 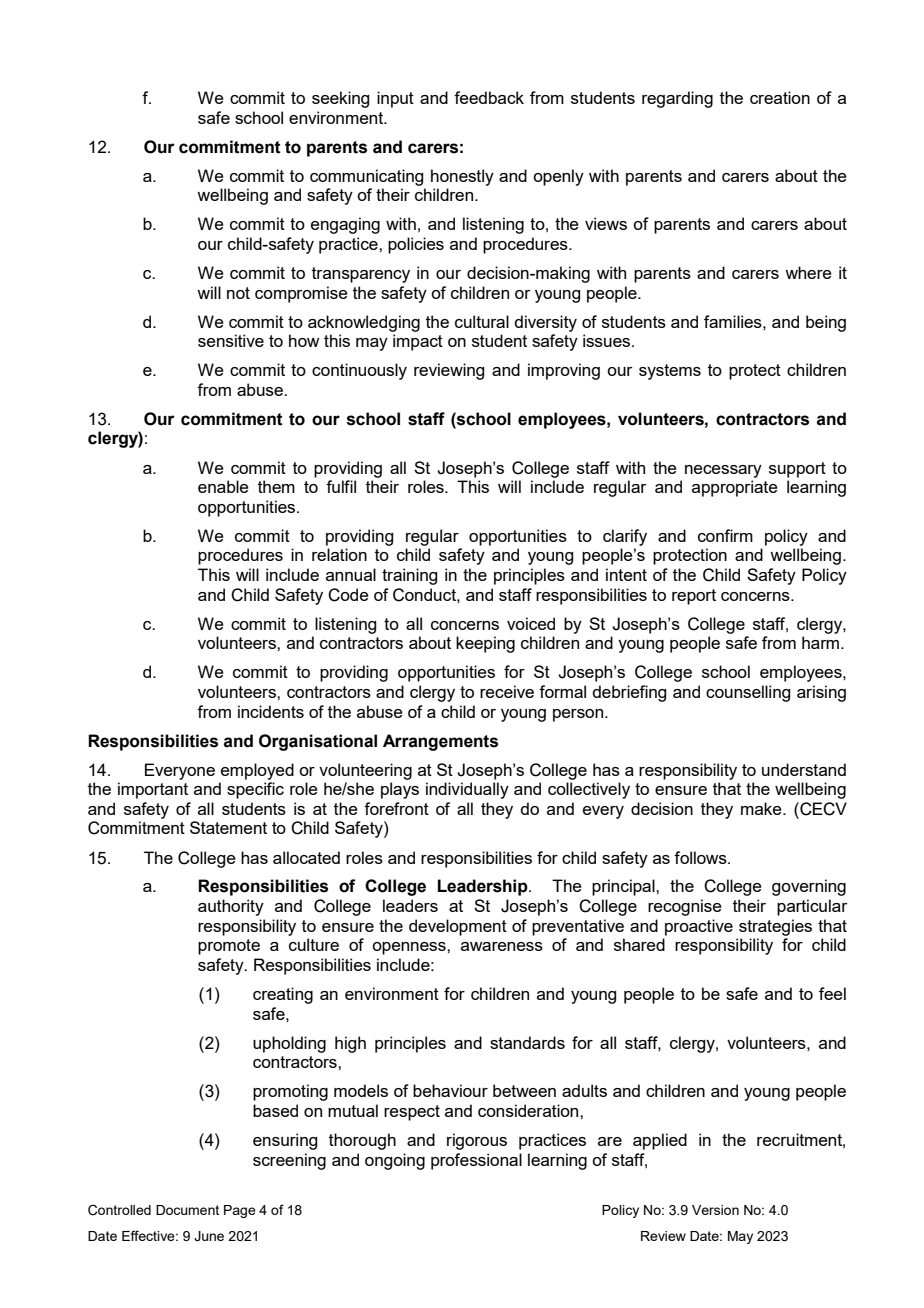 I want to click on keeping, so click(x=485, y=644).
